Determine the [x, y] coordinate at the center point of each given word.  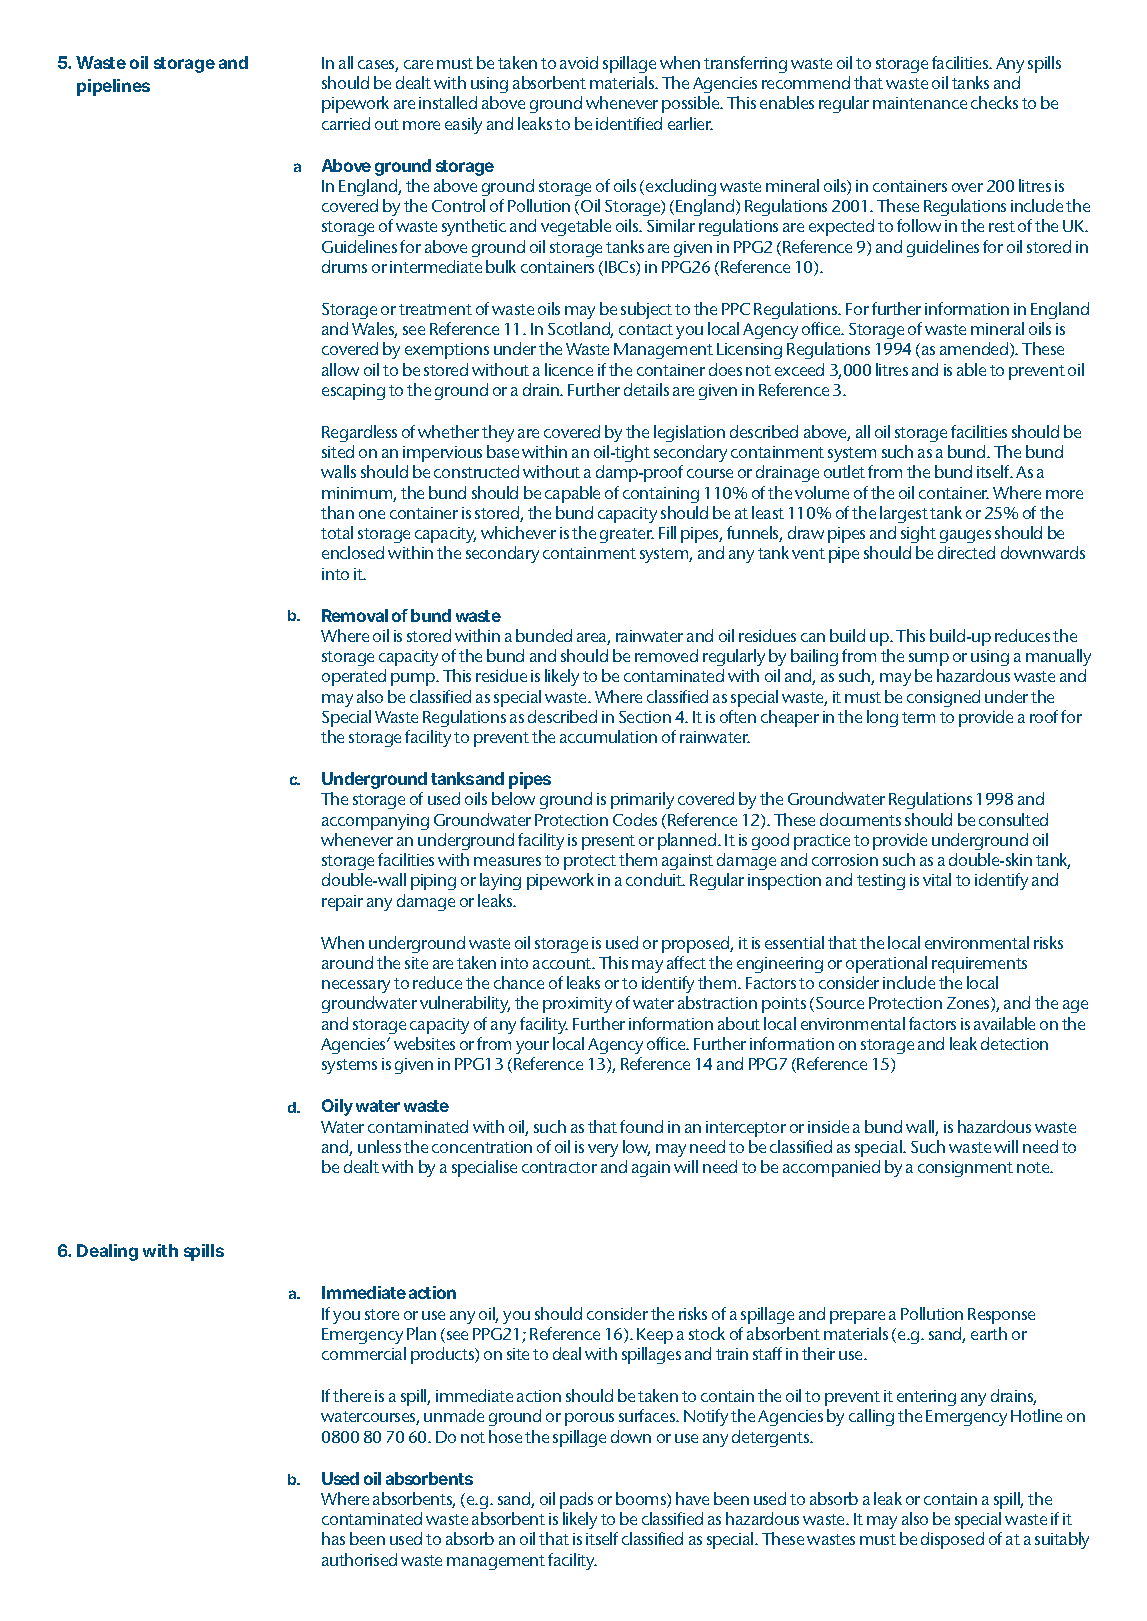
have [692, 1498]
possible [692, 104]
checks [994, 102]
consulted [1013, 819]
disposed [952, 1540]
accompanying [375, 822]
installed [448, 102]
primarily [642, 800]
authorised [359, 1559]
